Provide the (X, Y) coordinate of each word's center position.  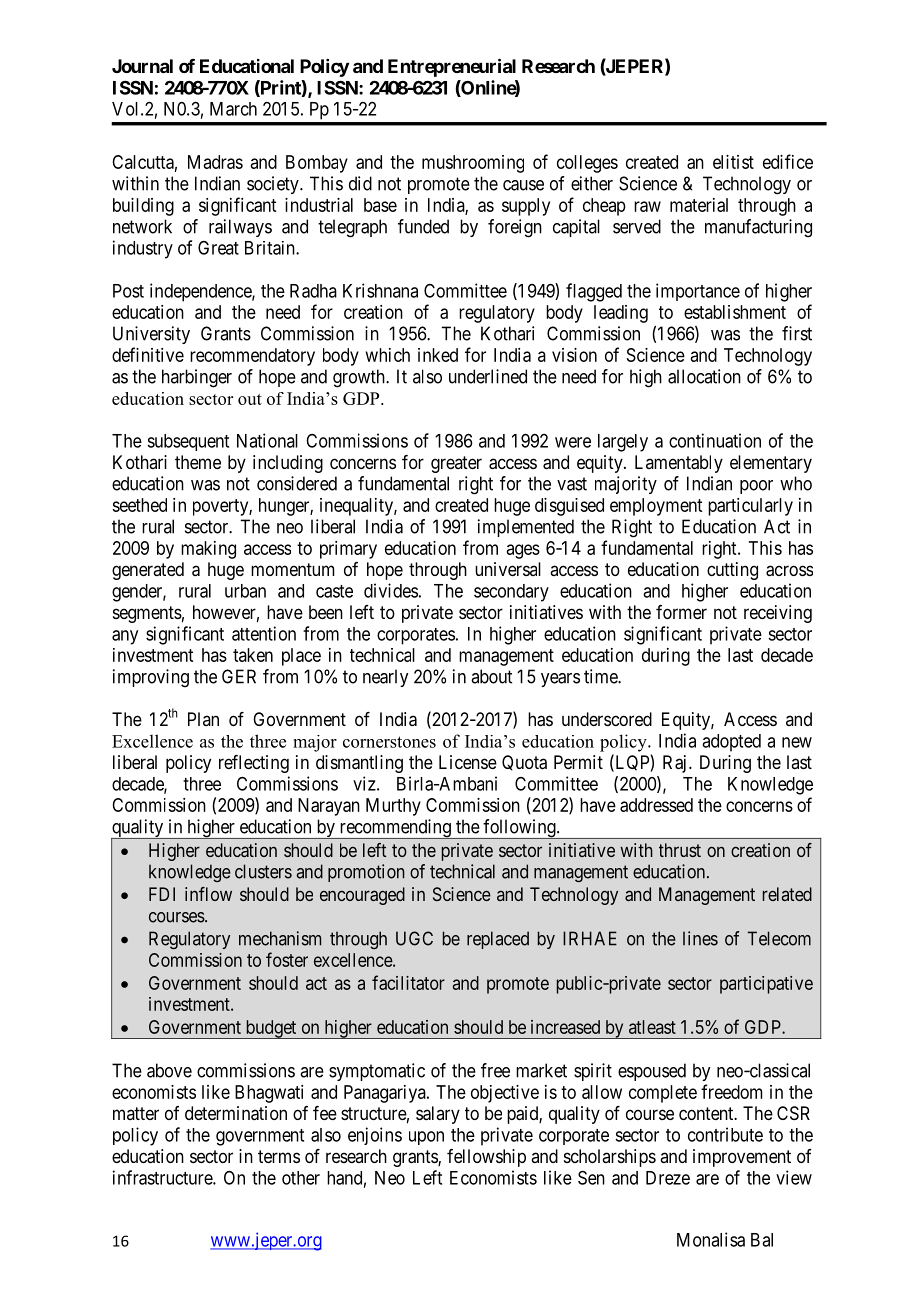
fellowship (486, 1158)
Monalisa (711, 1239)
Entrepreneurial (452, 67)
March (233, 109)
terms (279, 1156)
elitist (733, 162)
